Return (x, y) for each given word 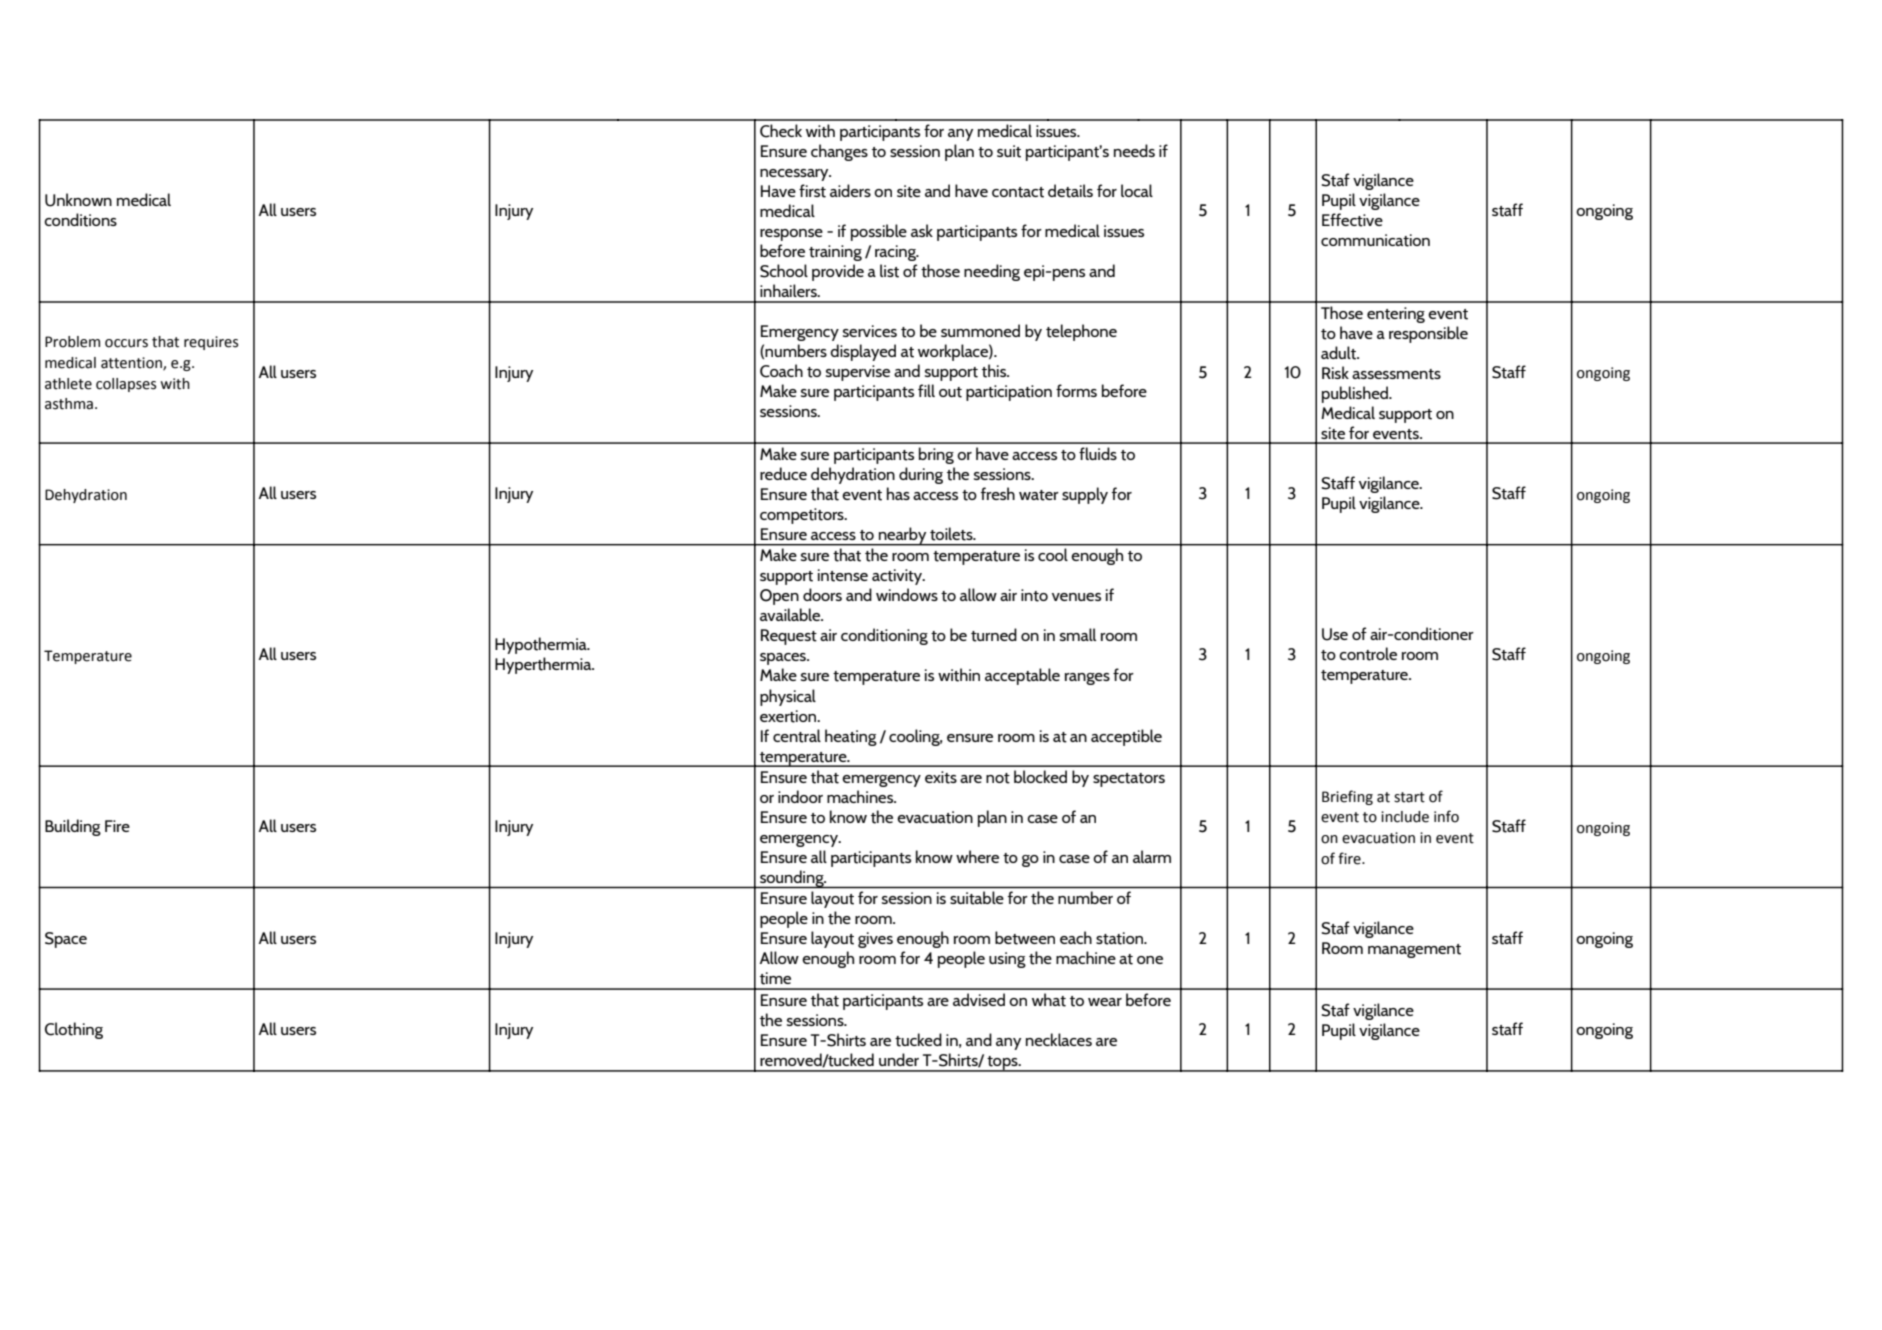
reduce (783, 473)
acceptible (1126, 737)
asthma (69, 404)
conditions (80, 220)
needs (1134, 150)
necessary (795, 175)
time (775, 978)
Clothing (74, 1030)
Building (73, 827)
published (1356, 394)
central (797, 736)
